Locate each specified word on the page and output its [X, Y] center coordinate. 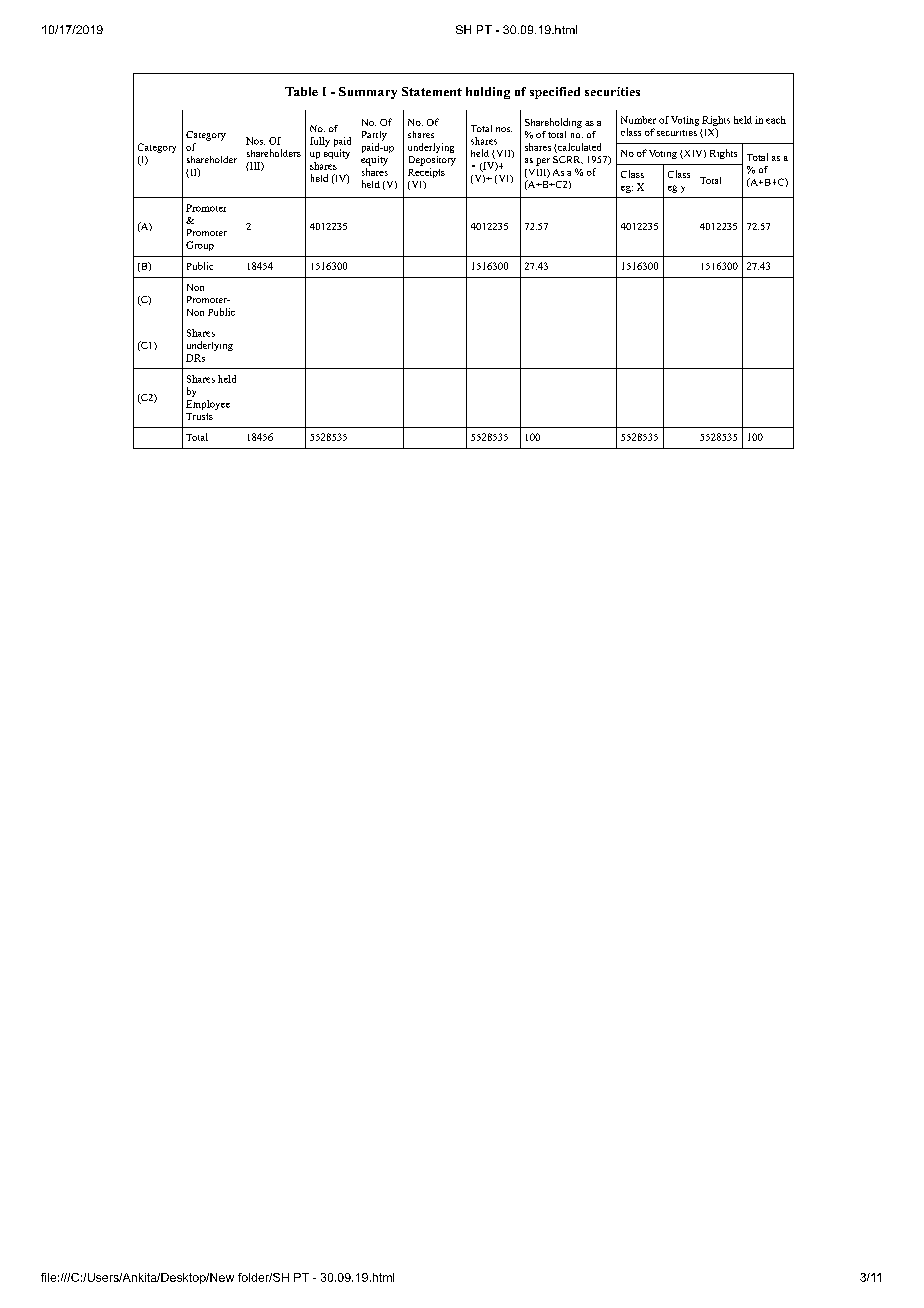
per [543, 162]
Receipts [426, 173]
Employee [208, 405]
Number [638, 120]
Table [301, 91]
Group [200, 246]
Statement [432, 91]
